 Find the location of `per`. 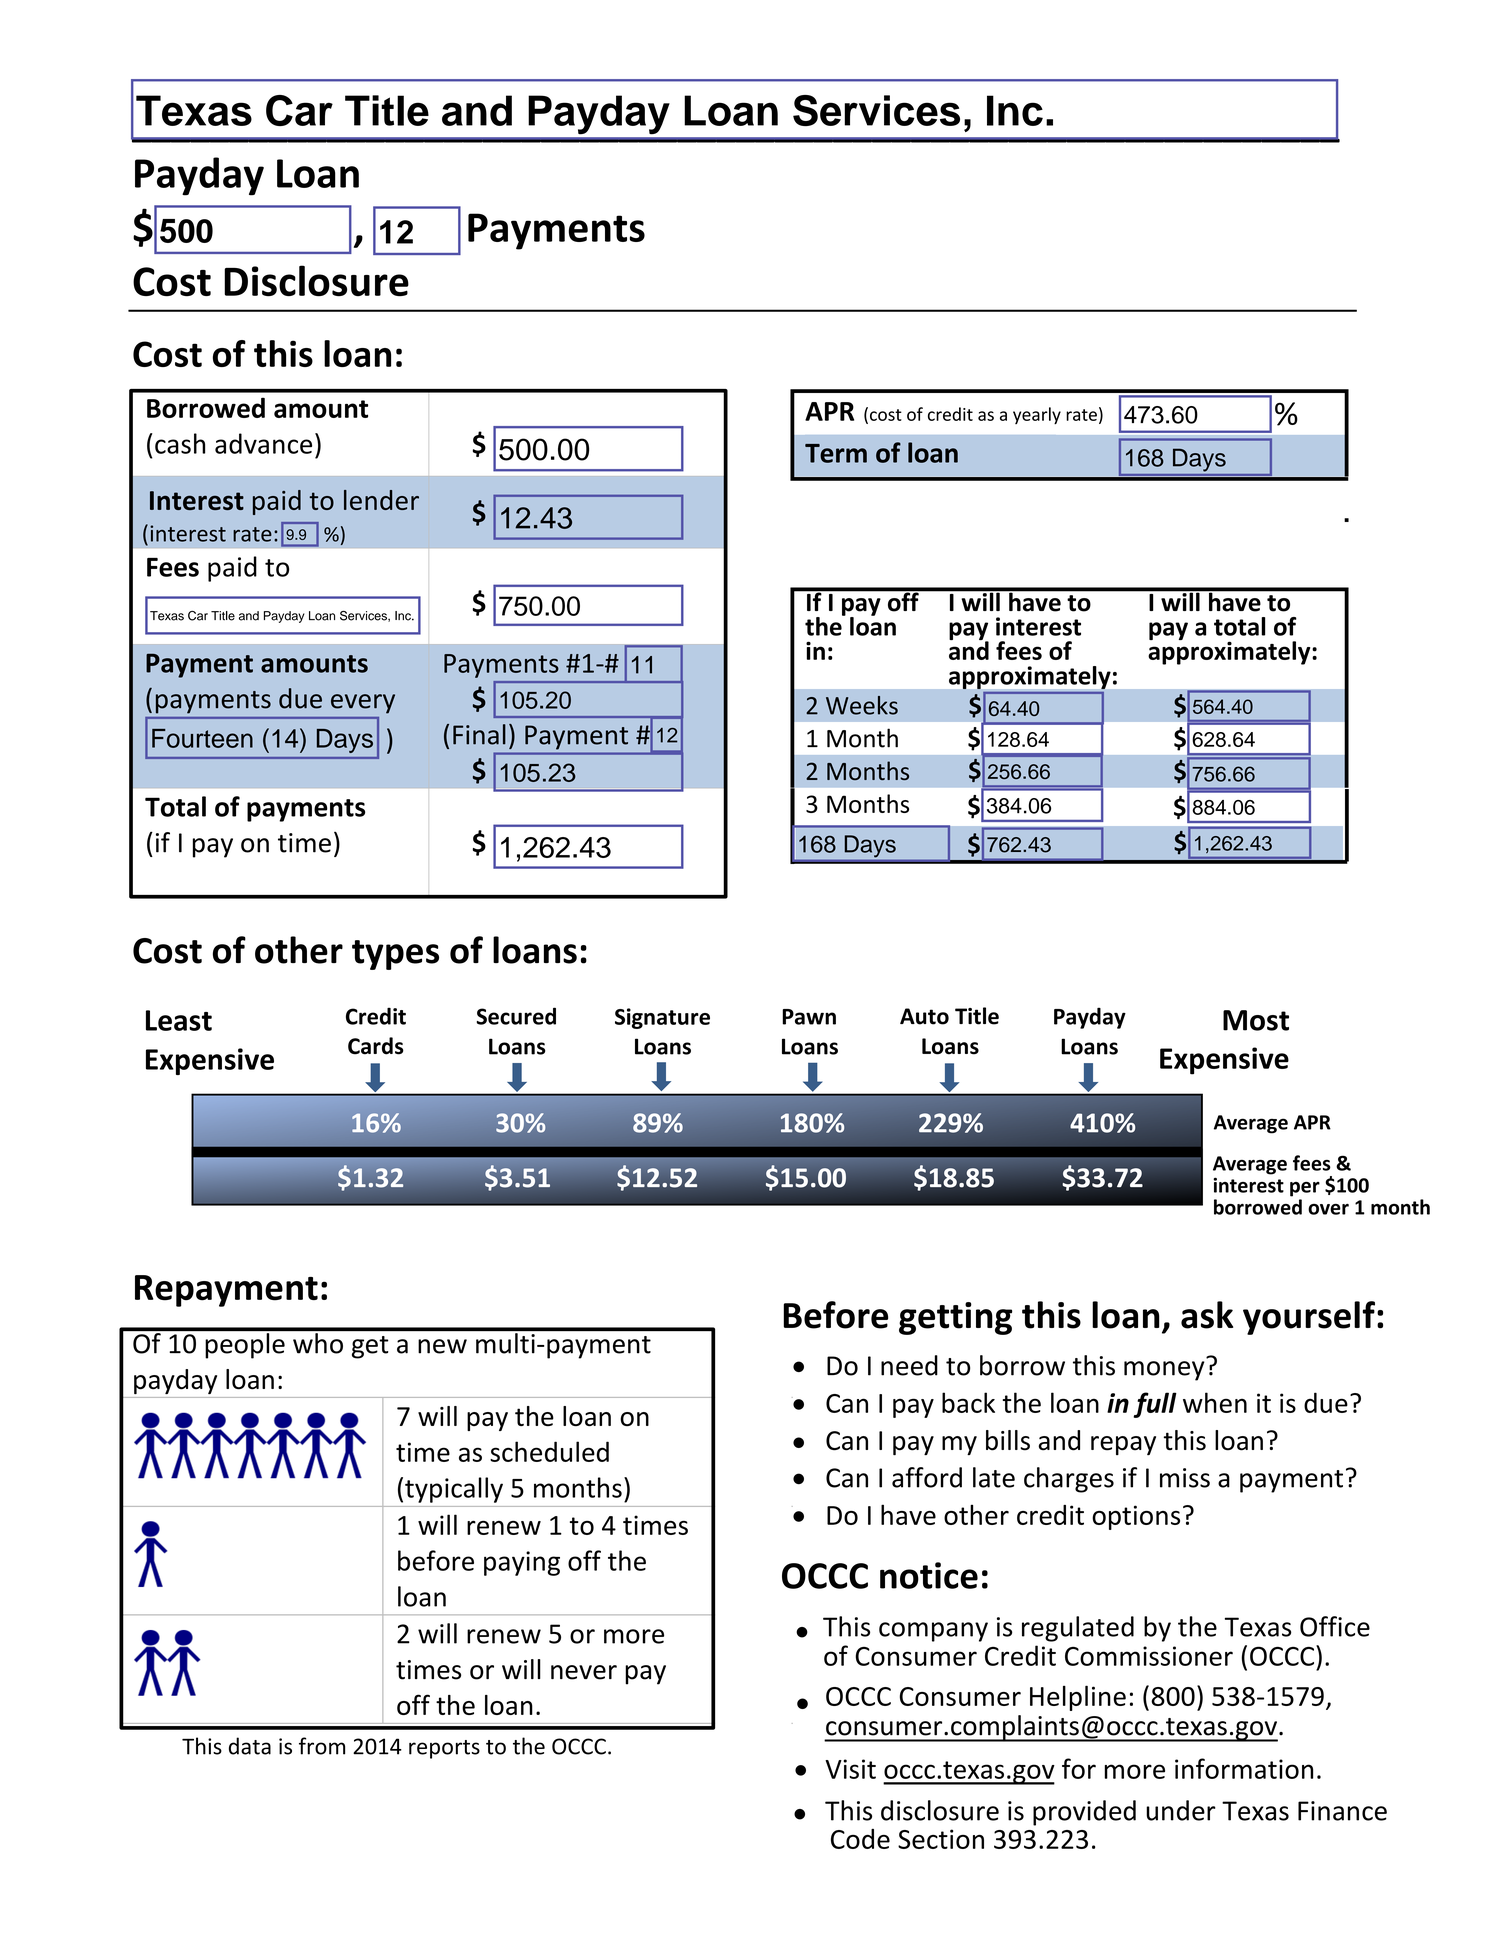

per is located at coordinates (1305, 1189).
